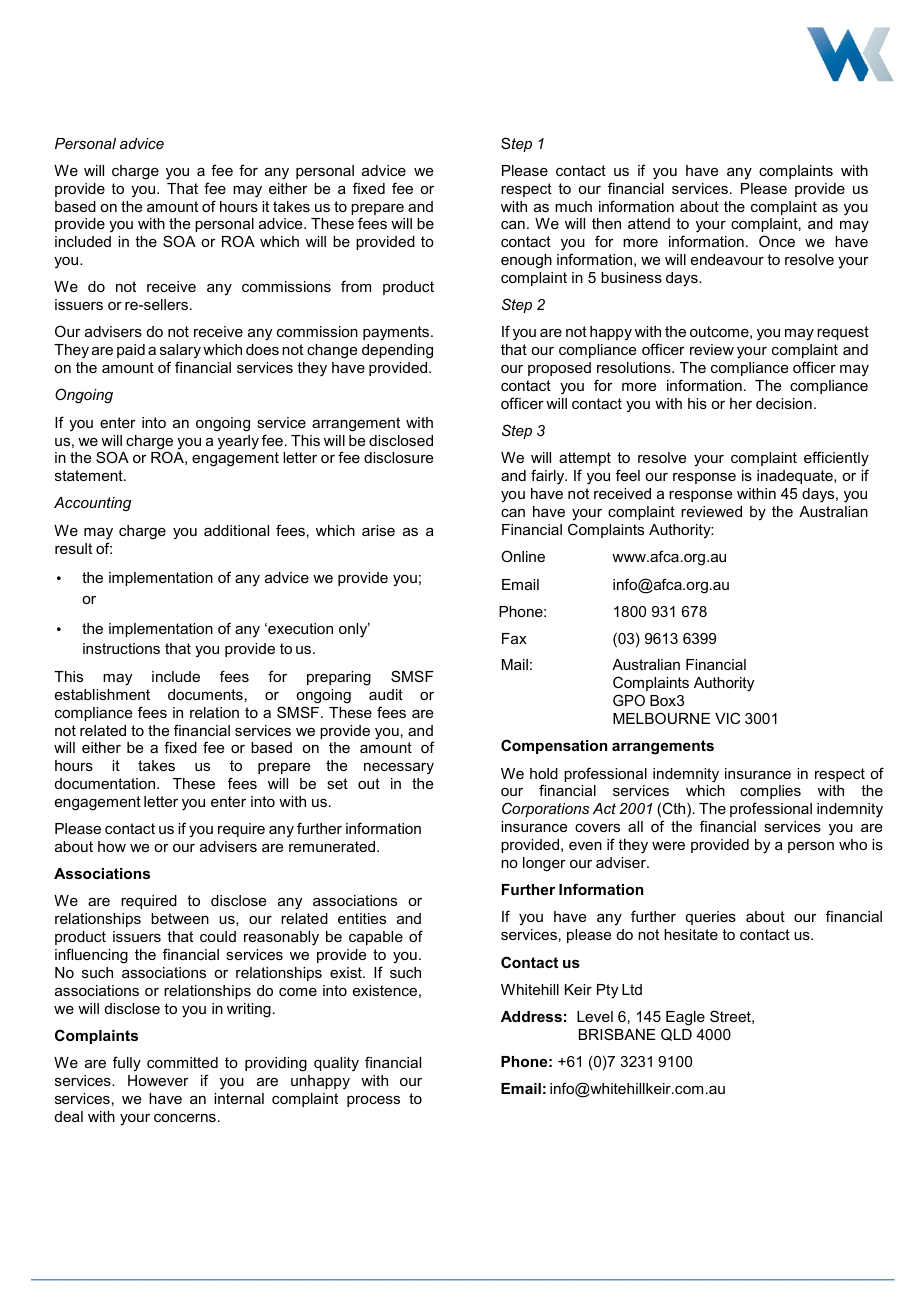  I want to click on efficiently, so click(836, 460).
